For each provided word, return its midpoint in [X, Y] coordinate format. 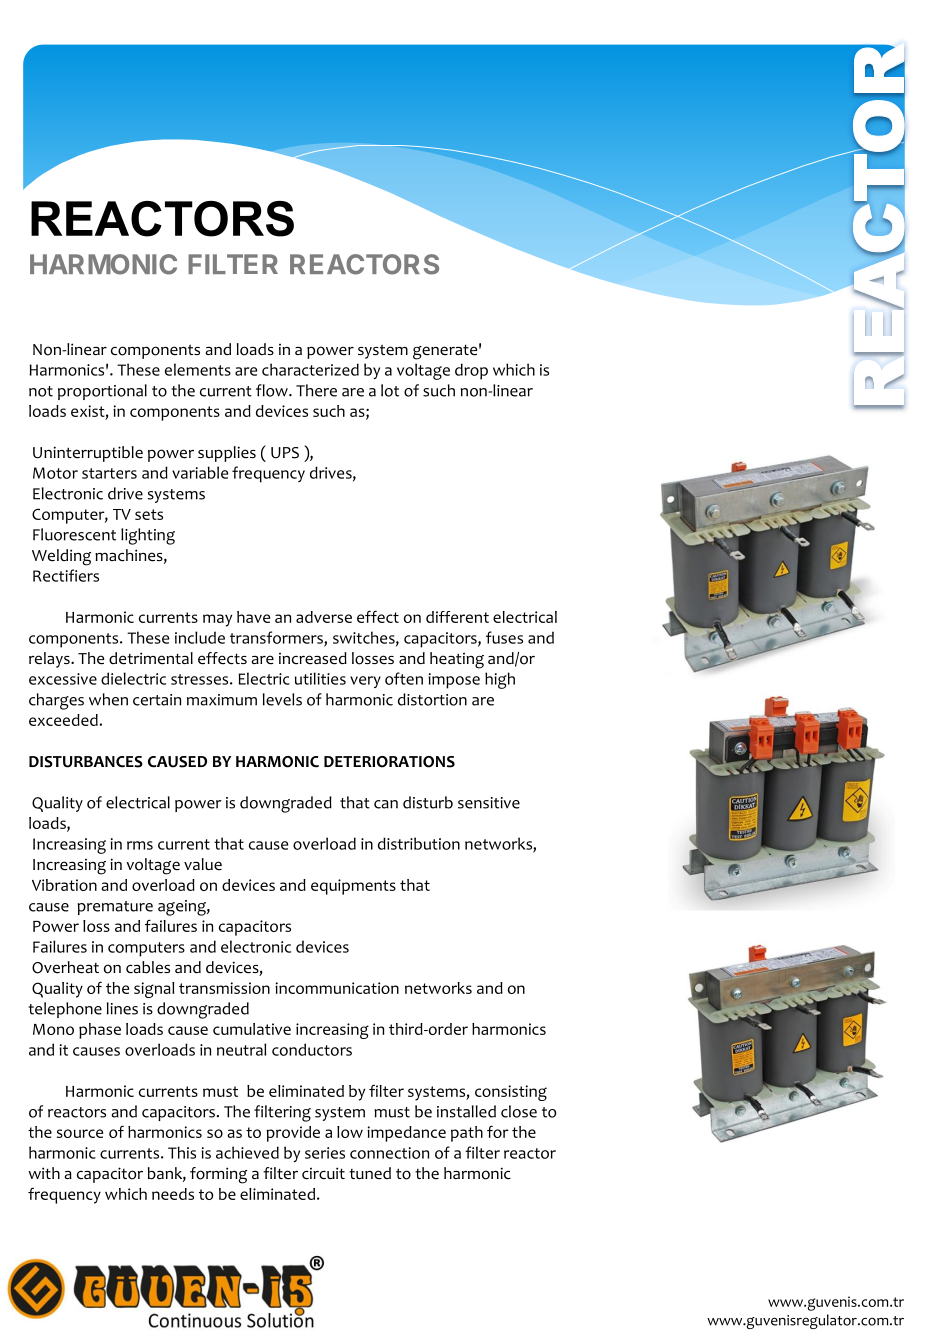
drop [471, 371]
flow [273, 390]
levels [282, 699]
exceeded [63, 720]
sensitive [489, 803]
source [80, 1133]
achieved [247, 1152]
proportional [102, 392]
